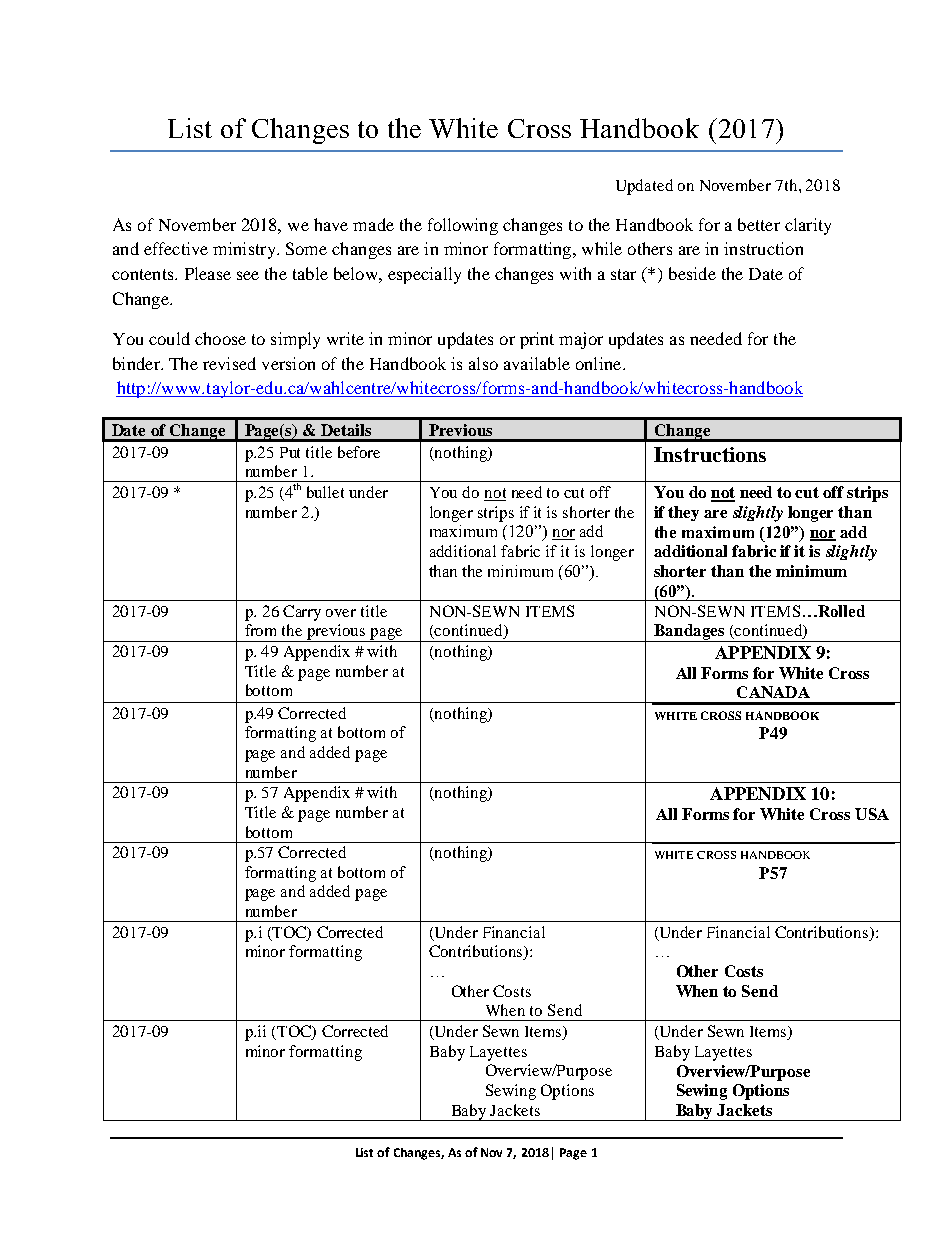 The image size is (952, 1233). What do you see at coordinates (872, 814) in the document?
I see `USA` at bounding box center [872, 814].
